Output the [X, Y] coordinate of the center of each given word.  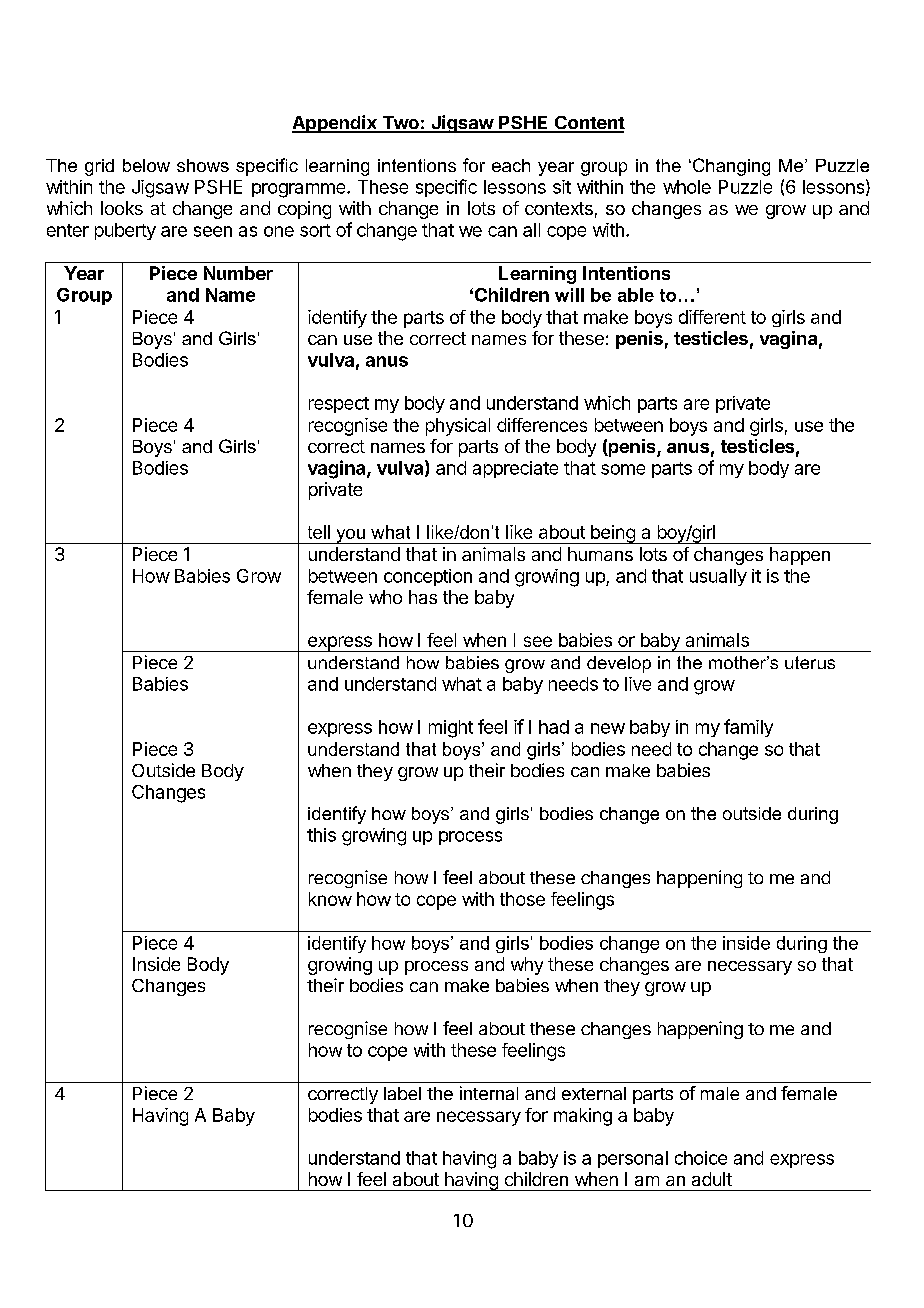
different [712, 317]
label [402, 1093]
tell [319, 532]
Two [400, 124]
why [527, 966]
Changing [730, 167]
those [522, 899]
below [146, 165]
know [330, 899]
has [423, 597]
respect [339, 405]
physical [458, 427]
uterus [810, 662]
